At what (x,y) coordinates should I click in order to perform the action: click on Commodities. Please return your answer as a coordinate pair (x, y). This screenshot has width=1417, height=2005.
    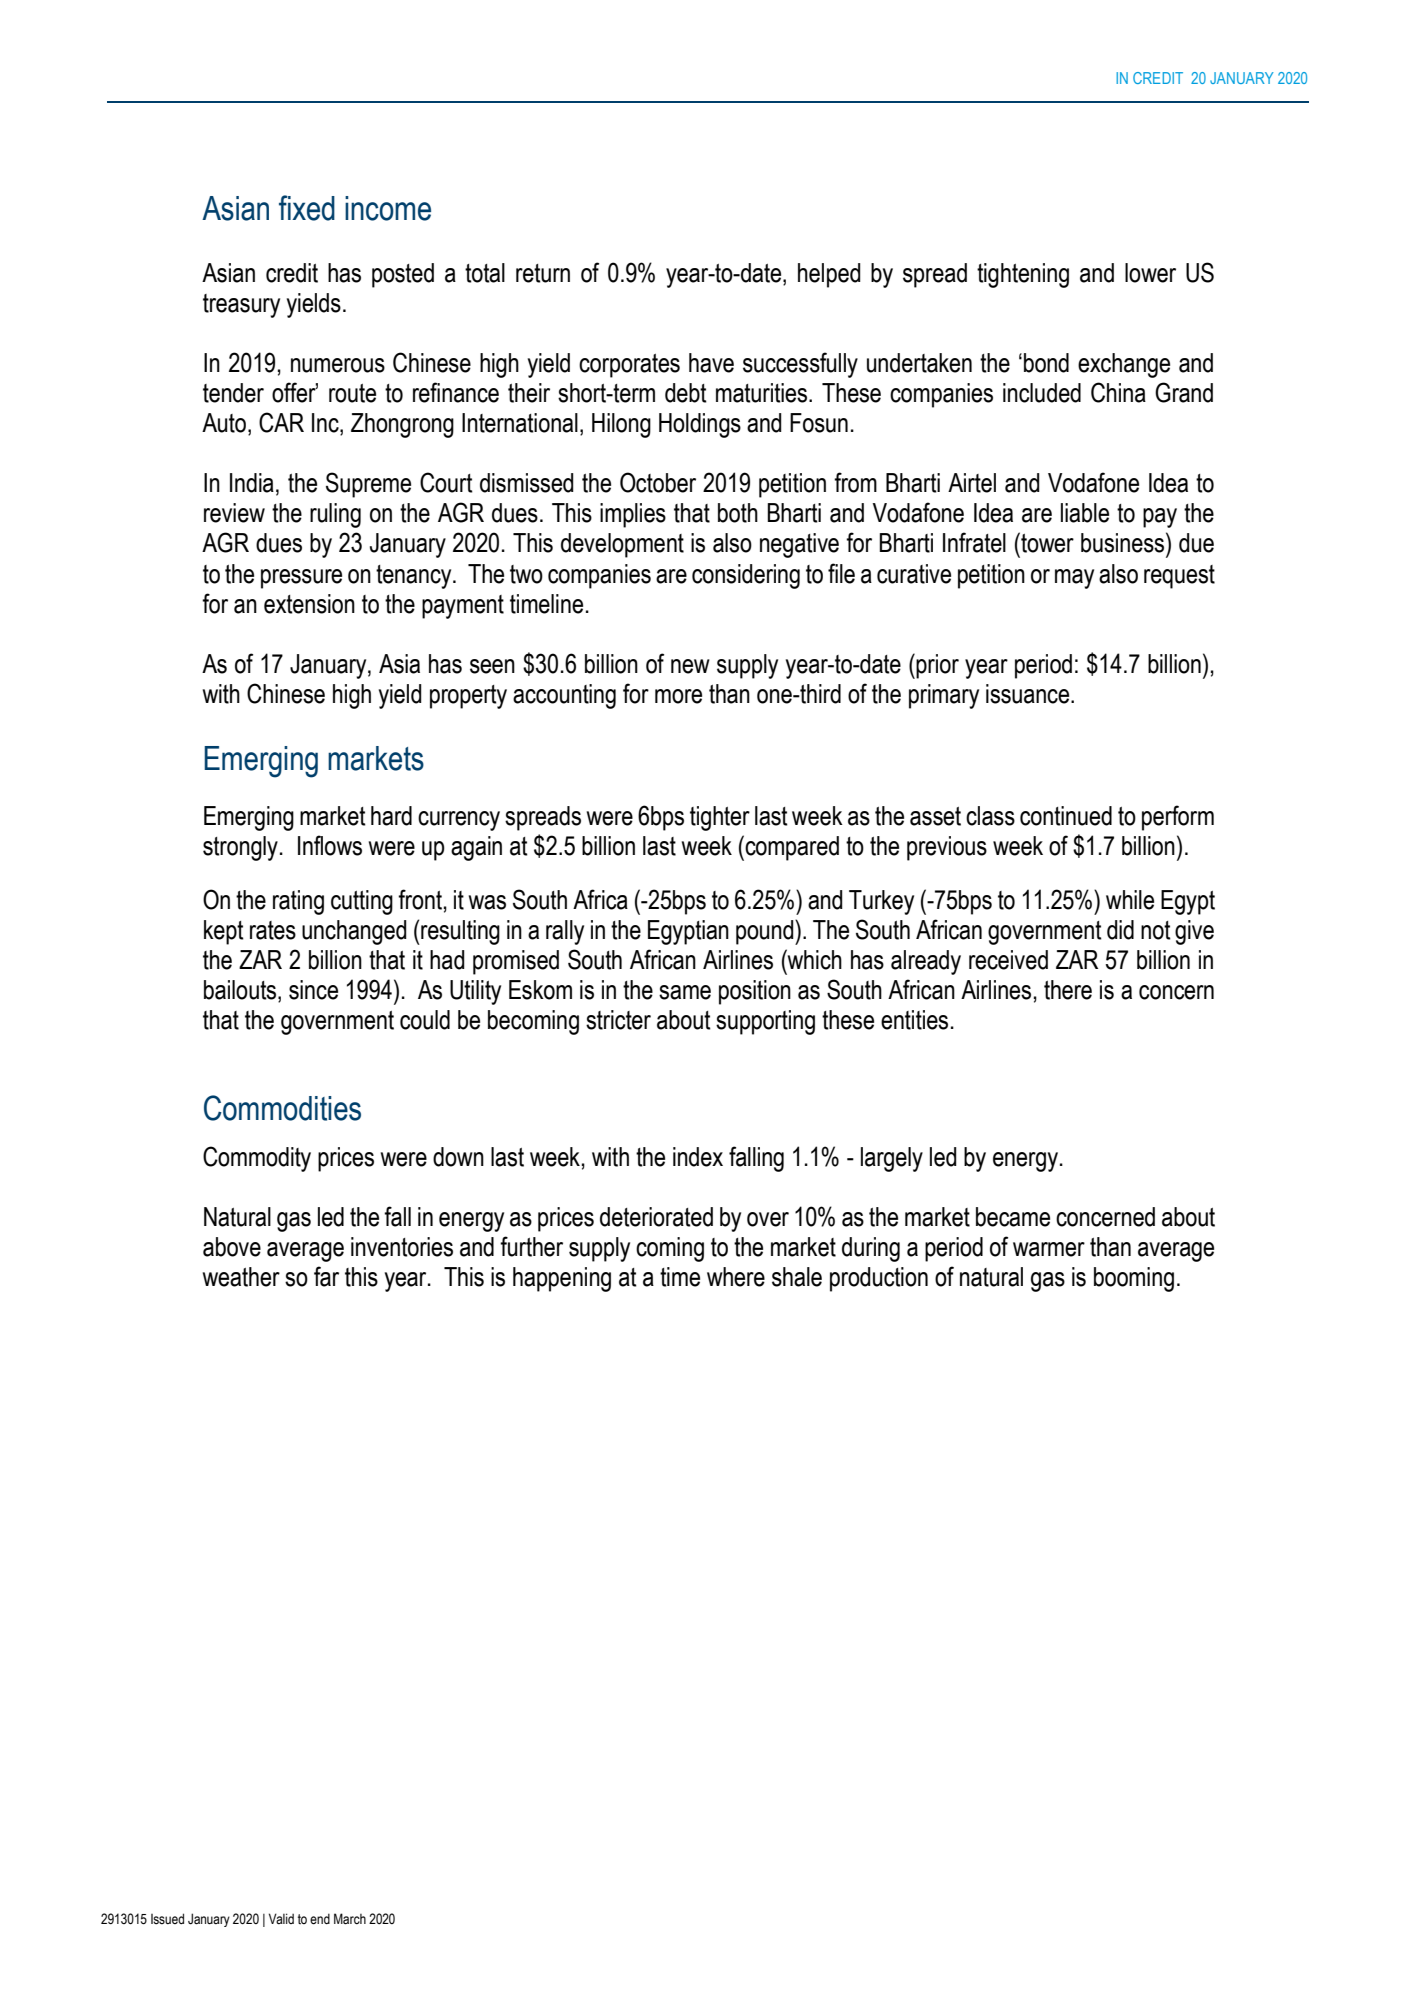
    Looking at the image, I should click on (282, 1108).
